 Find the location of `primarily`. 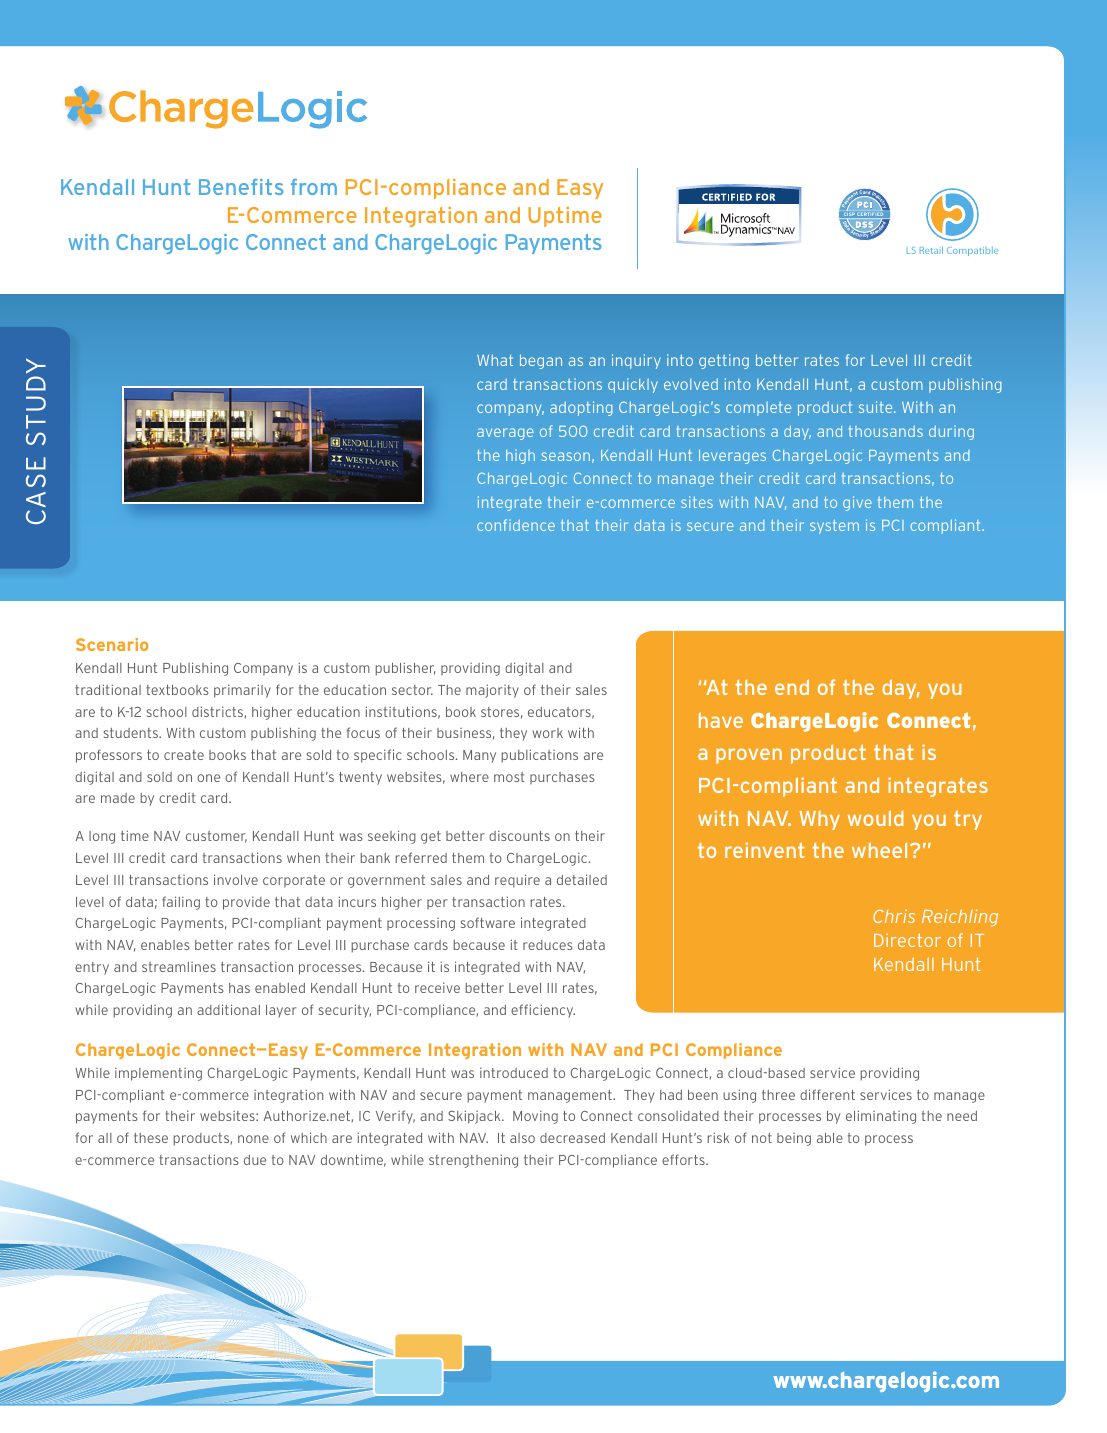

primarily is located at coordinates (242, 691).
